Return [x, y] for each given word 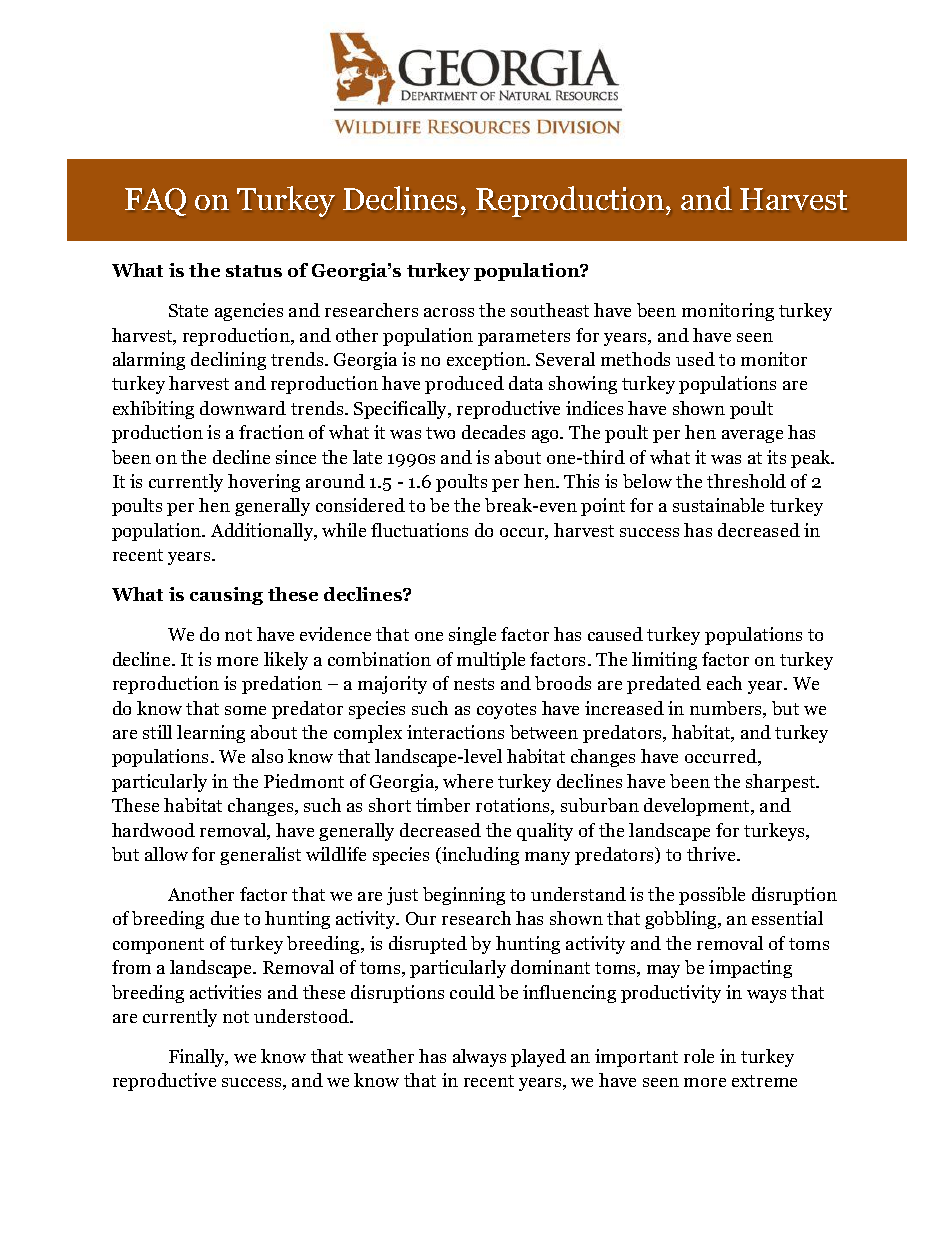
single [472, 636]
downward [243, 408]
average [752, 436]
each [724, 683]
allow [166, 854]
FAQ [155, 202]
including [479, 856]
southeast [550, 310]
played [538, 1058]
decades [493, 432]
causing [226, 596]
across [449, 312]
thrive [712, 854]
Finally [198, 1058]
